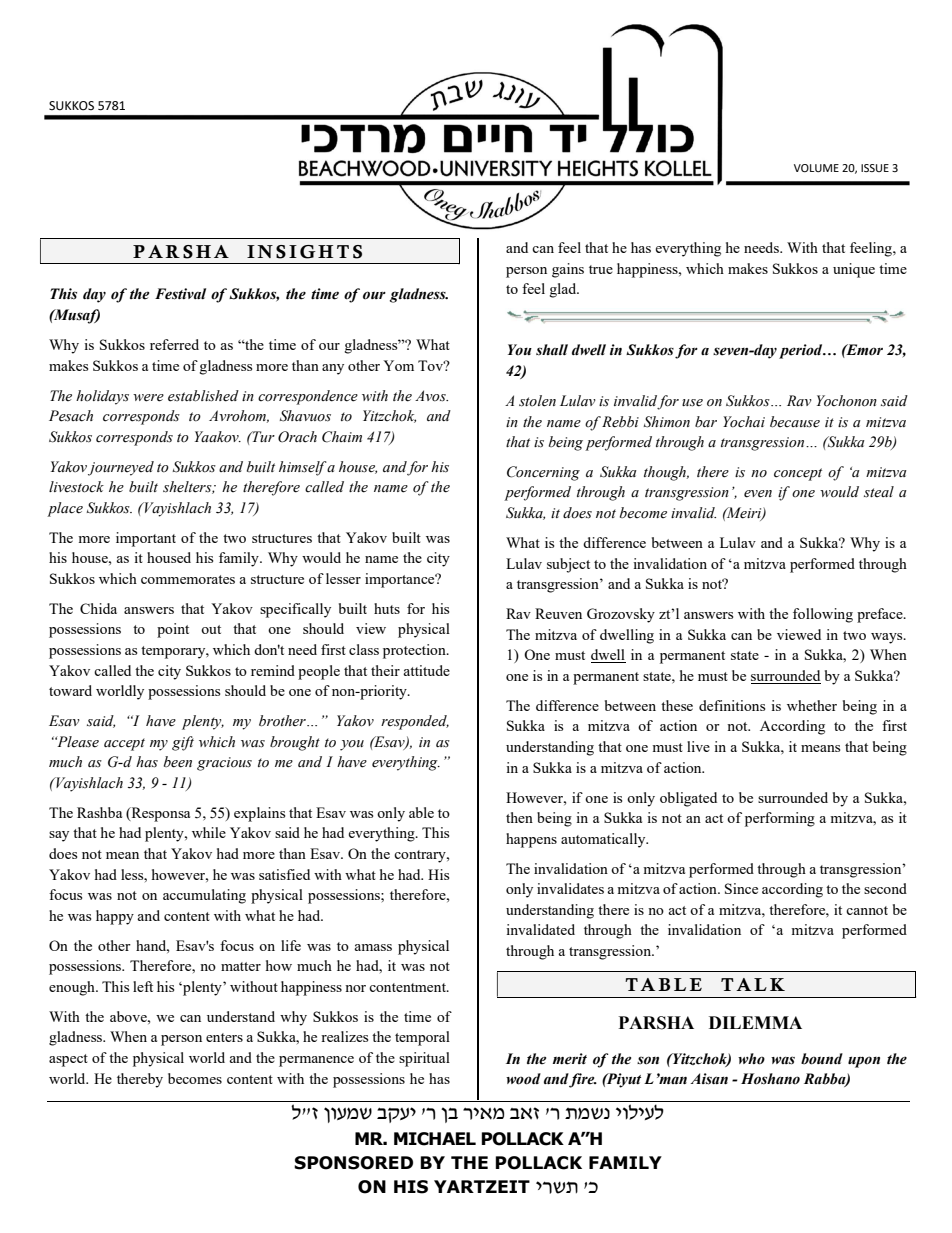 This screenshot has width=952, height=1233. What do you see at coordinates (68, 1060) in the screenshot?
I see `aspect` at bounding box center [68, 1060].
